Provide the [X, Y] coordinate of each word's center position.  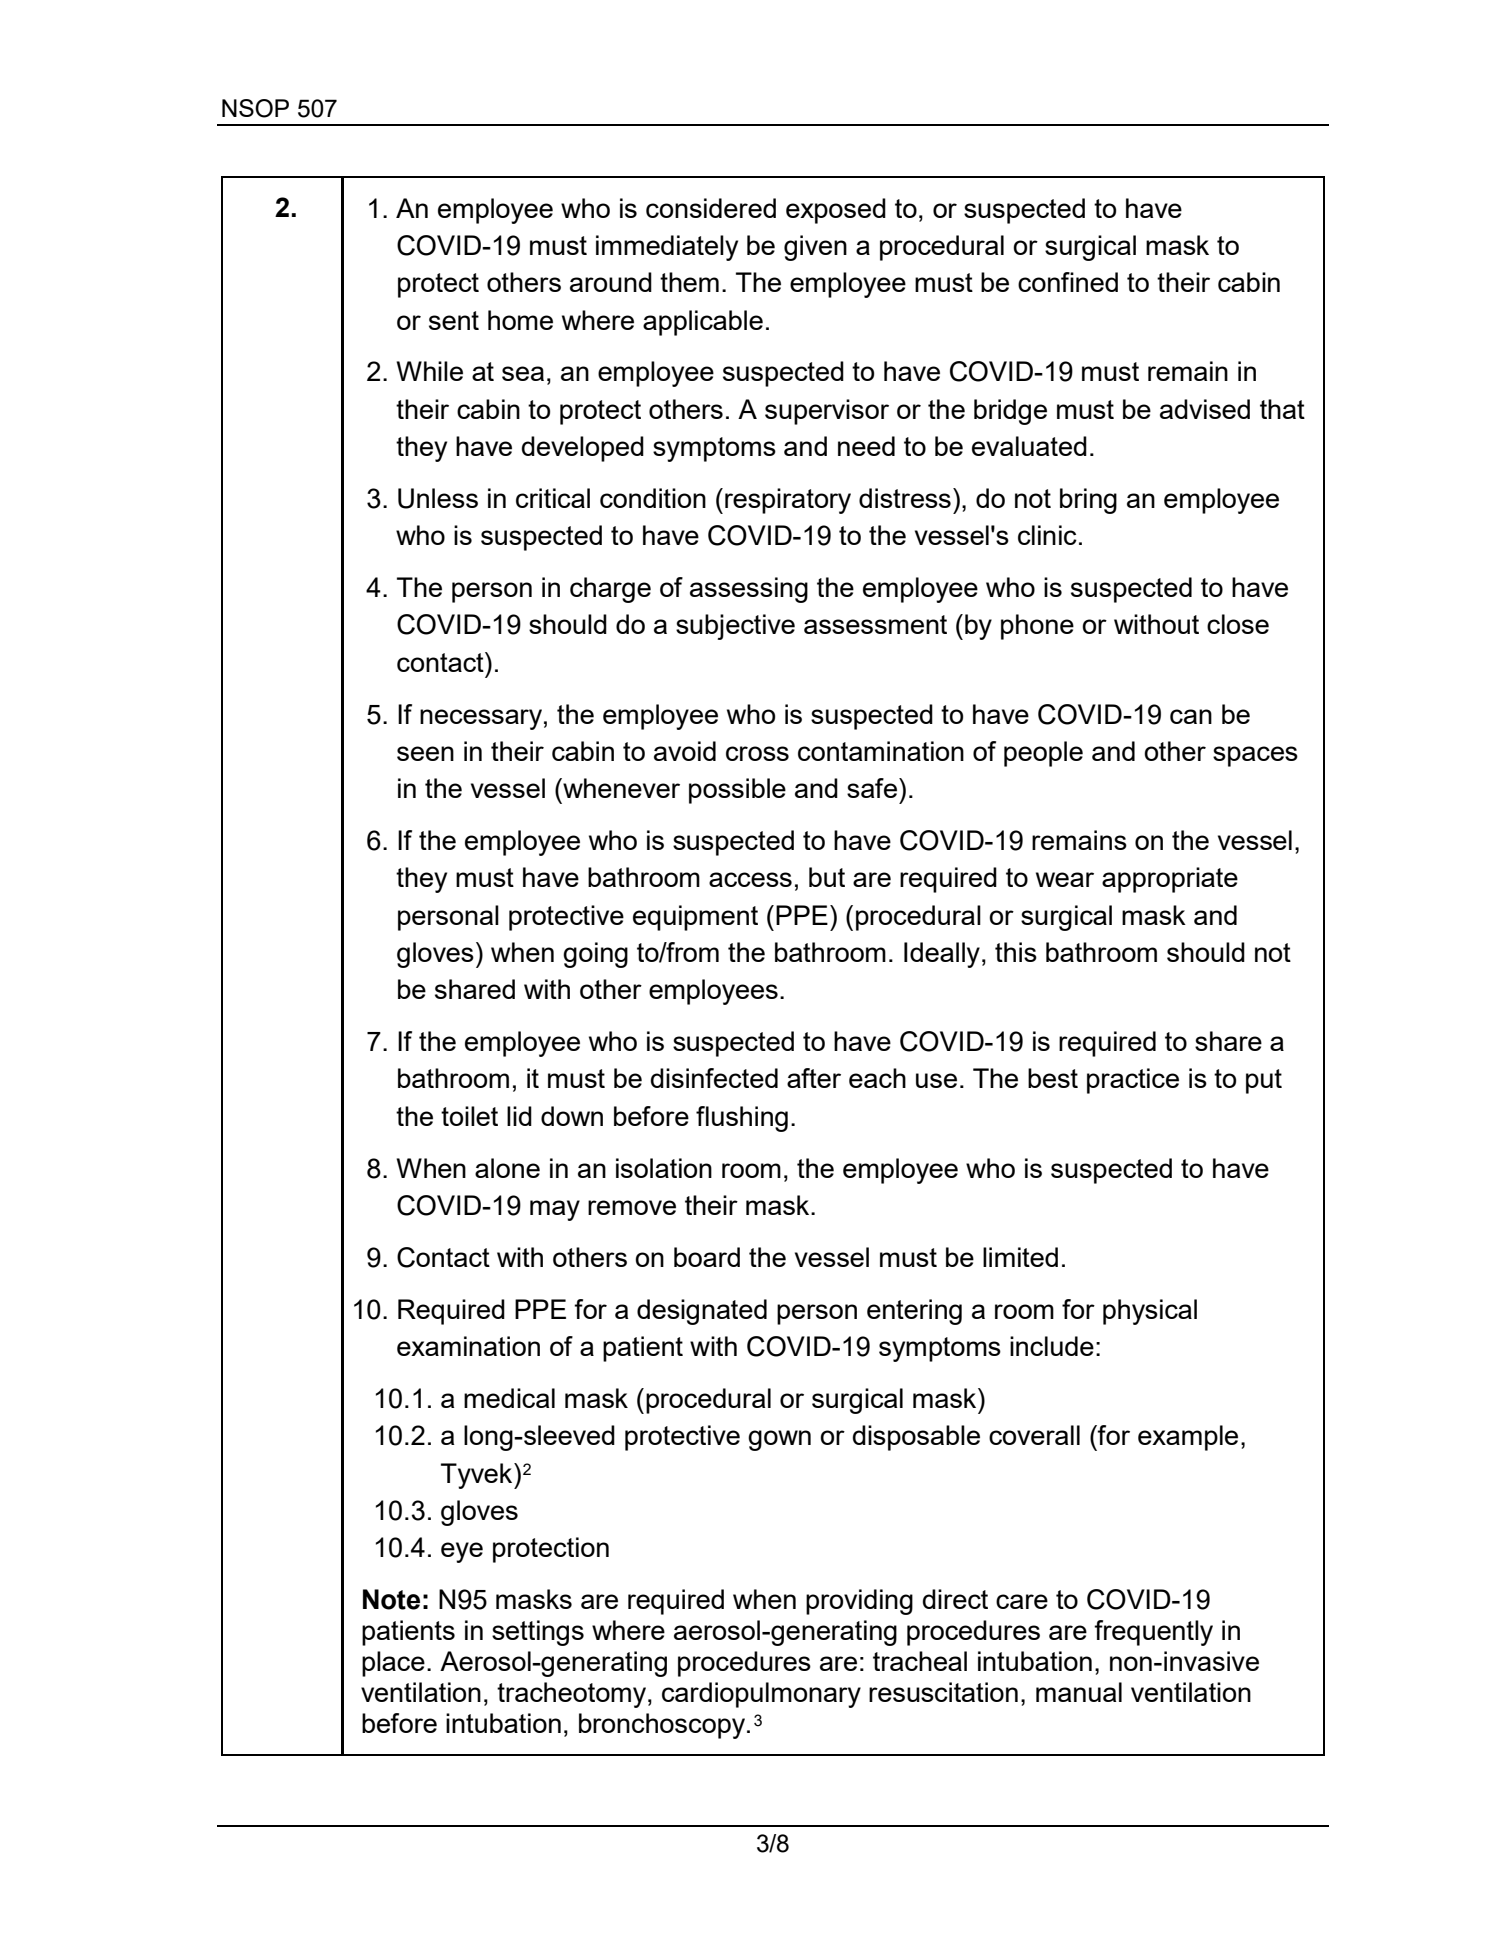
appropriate [1170, 880]
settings [538, 1633]
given [815, 248]
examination [468, 1346]
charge [610, 590]
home [520, 320]
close [1238, 624]
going [595, 955]
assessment [875, 624]
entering [914, 1312]
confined [1068, 282]
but [827, 877]
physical [1150, 1312]
